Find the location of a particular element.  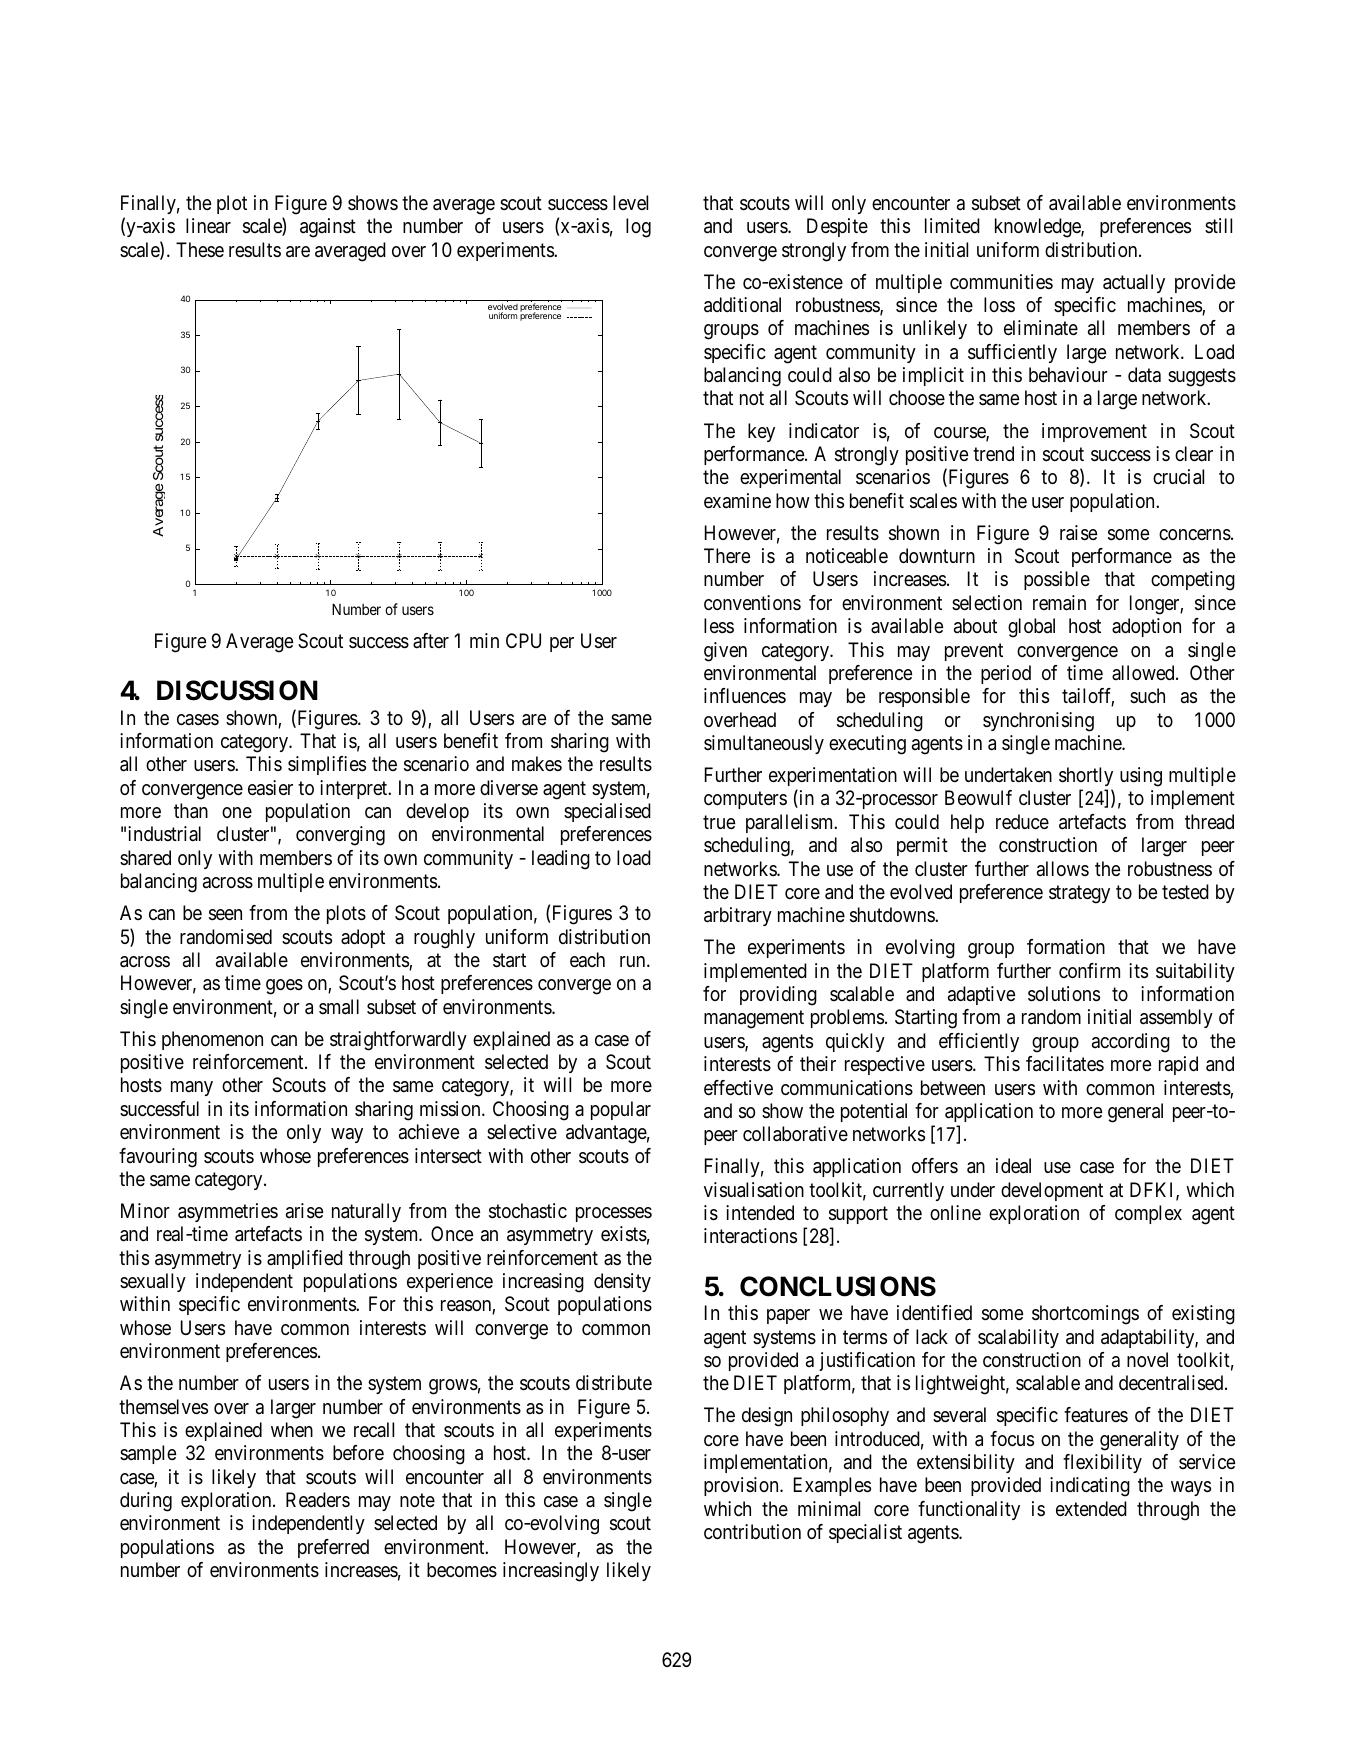

Readers is located at coordinates (318, 1500).
